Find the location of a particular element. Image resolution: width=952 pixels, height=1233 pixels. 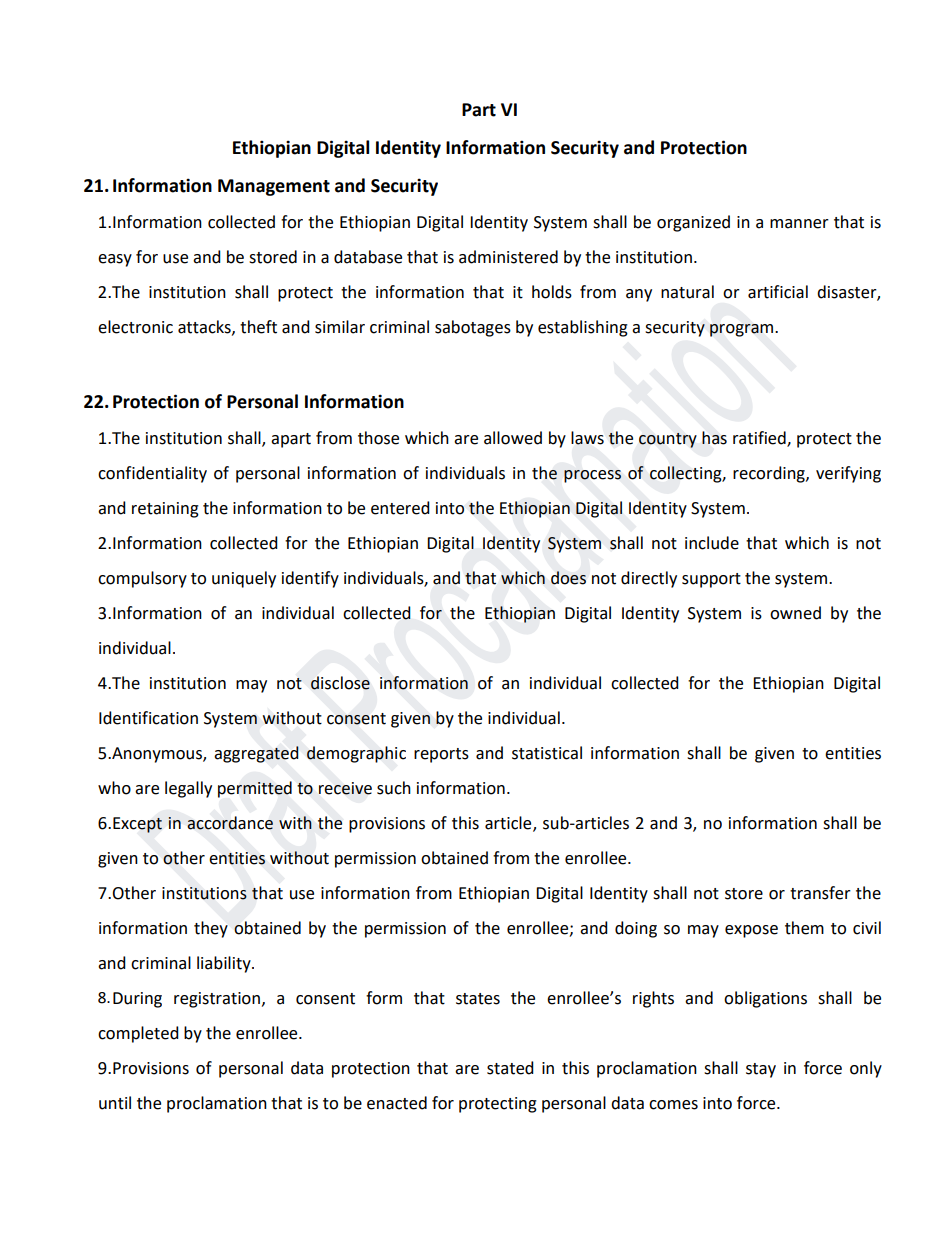

stated is located at coordinates (510, 1068).
